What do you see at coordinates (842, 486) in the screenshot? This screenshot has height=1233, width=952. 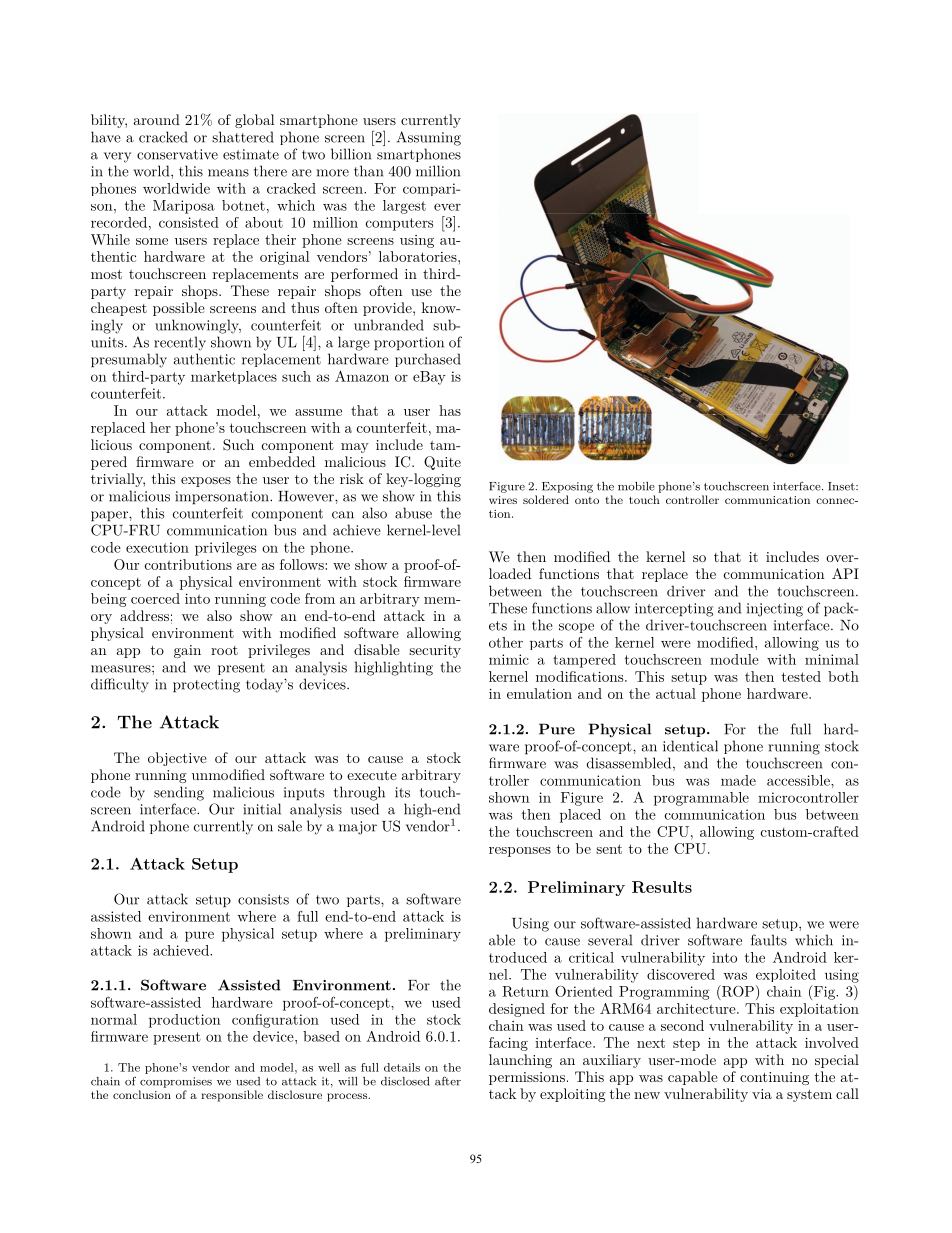 I see `Inset` at bounding box center [842, 486].
